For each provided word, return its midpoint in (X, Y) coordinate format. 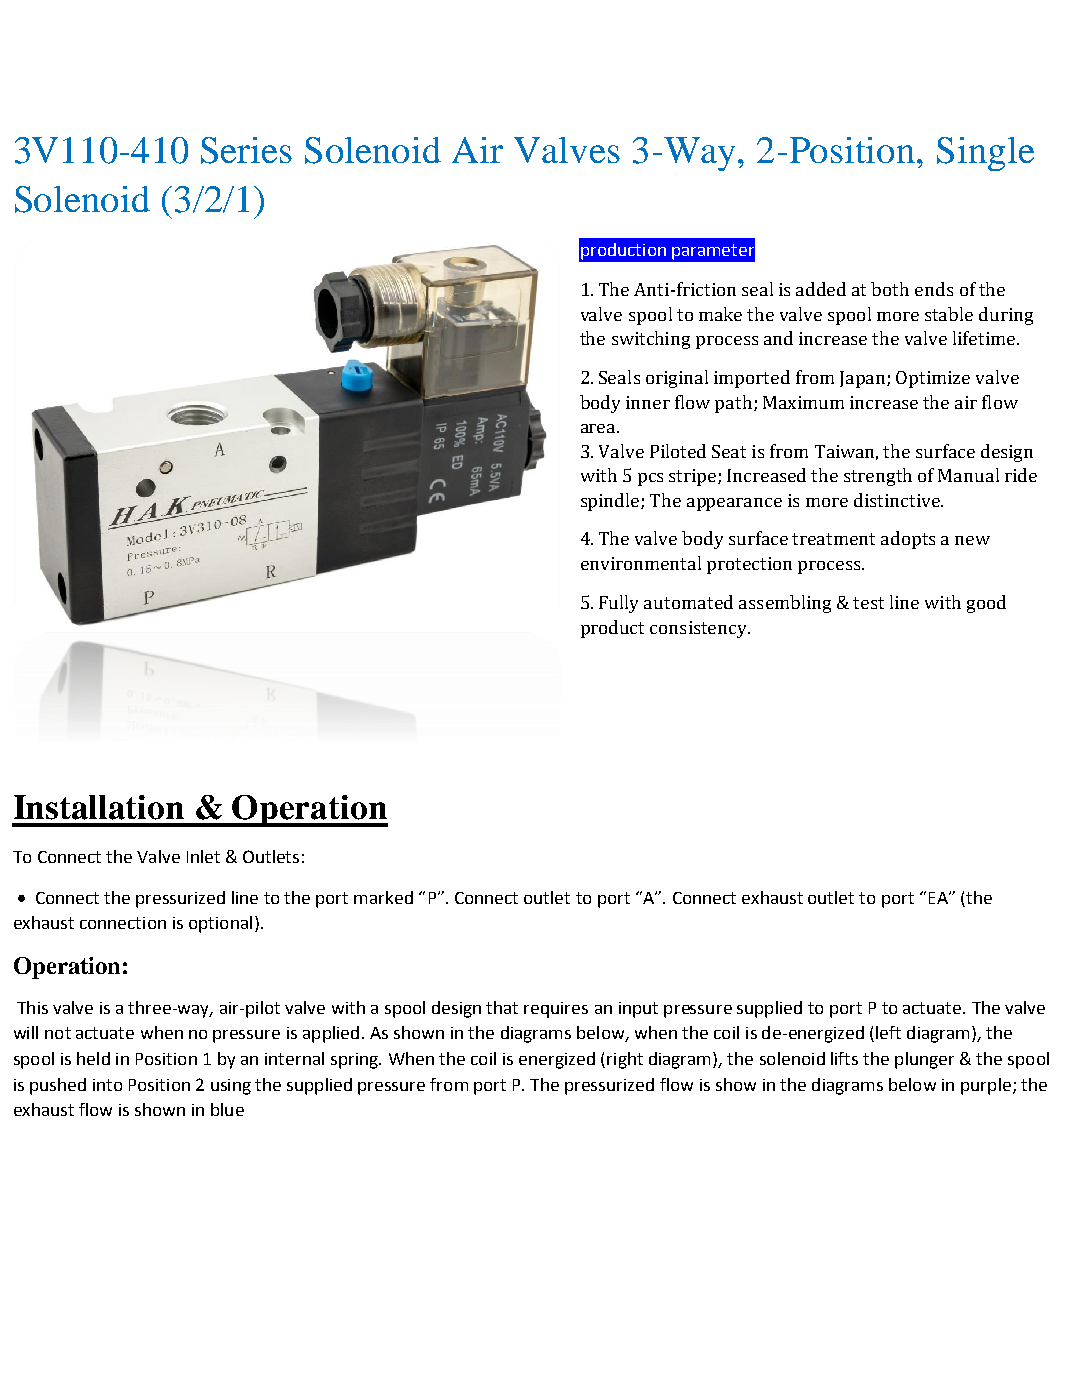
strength (878, 477)
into (107, 1085)
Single (985, 154)
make (720, 314)
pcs (650, 479)
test (868, 603)
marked (383, 897)
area (599, 428)
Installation (99, 807)
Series (246, 150)
